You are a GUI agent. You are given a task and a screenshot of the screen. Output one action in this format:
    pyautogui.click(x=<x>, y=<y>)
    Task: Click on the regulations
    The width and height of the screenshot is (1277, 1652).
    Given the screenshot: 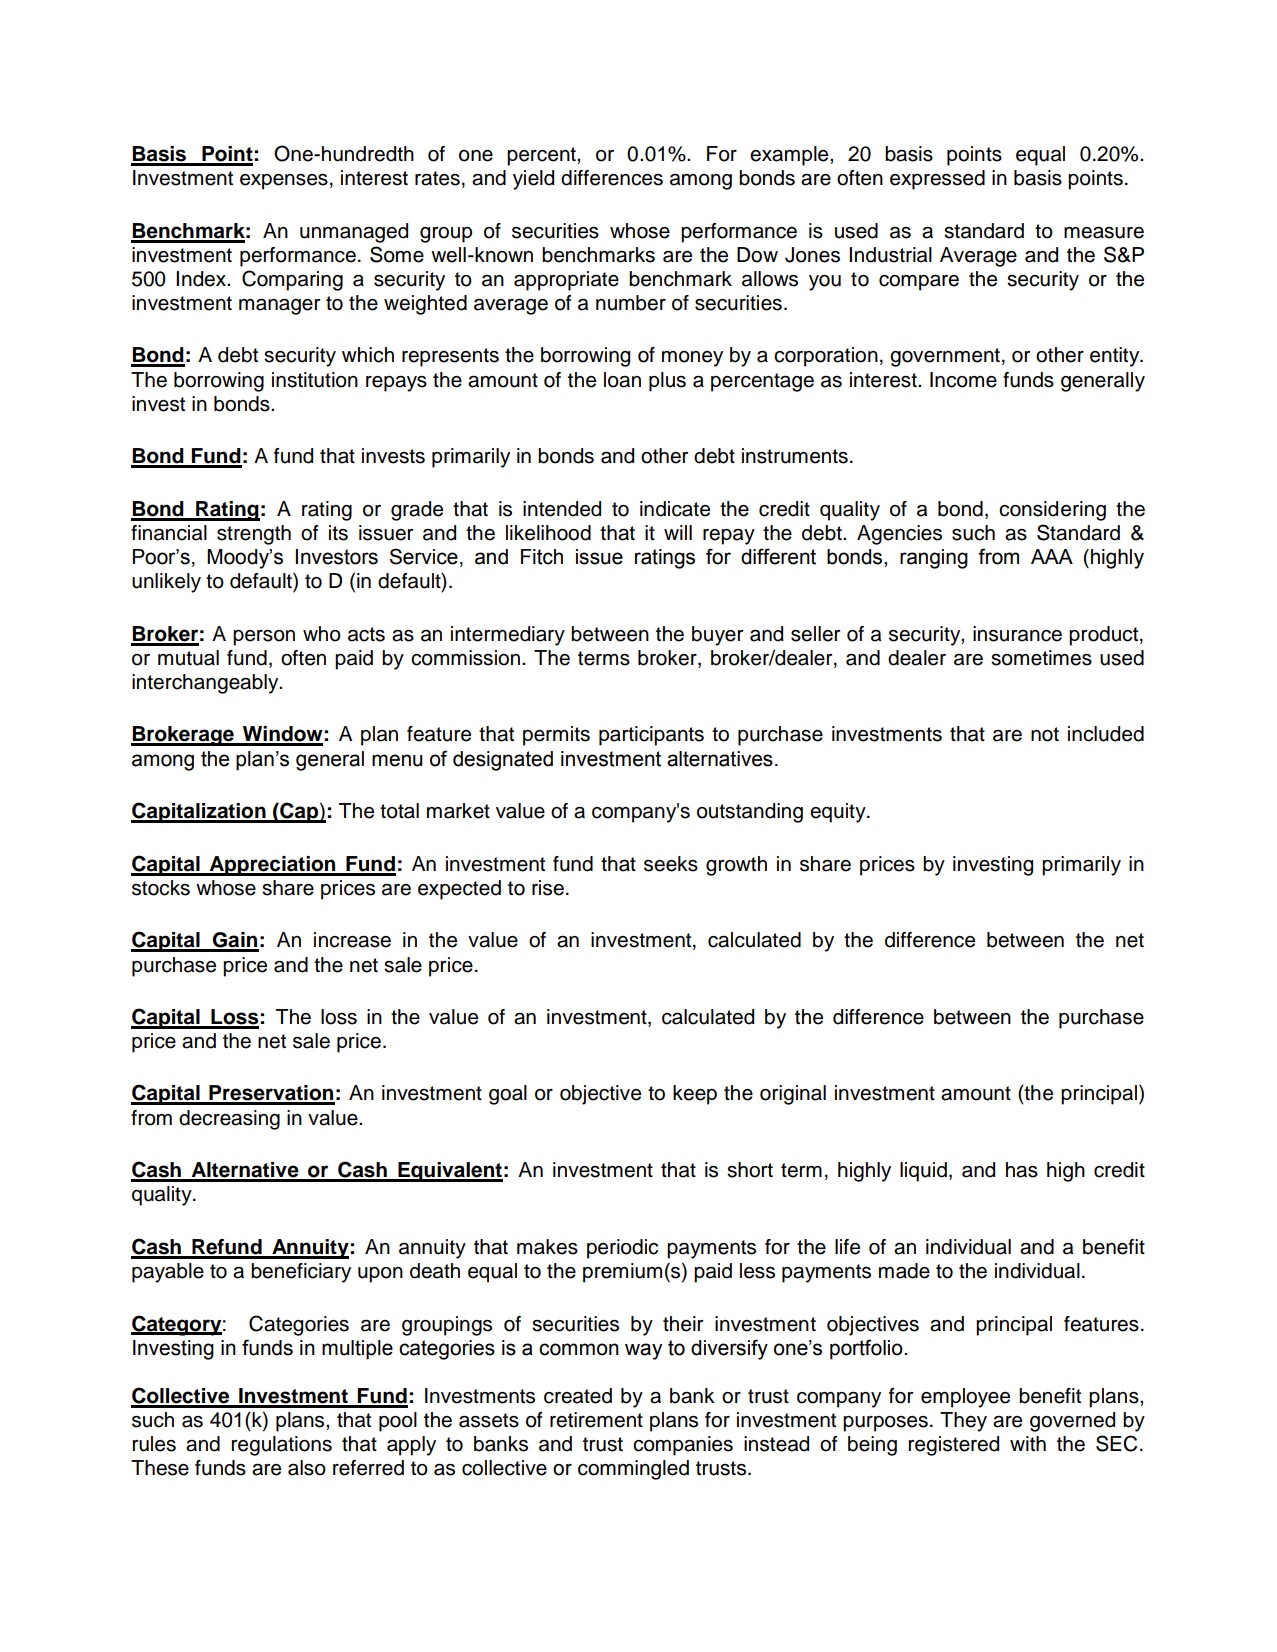 What is the action you would take?
    pyautogui.click(x=282, y=1446)
